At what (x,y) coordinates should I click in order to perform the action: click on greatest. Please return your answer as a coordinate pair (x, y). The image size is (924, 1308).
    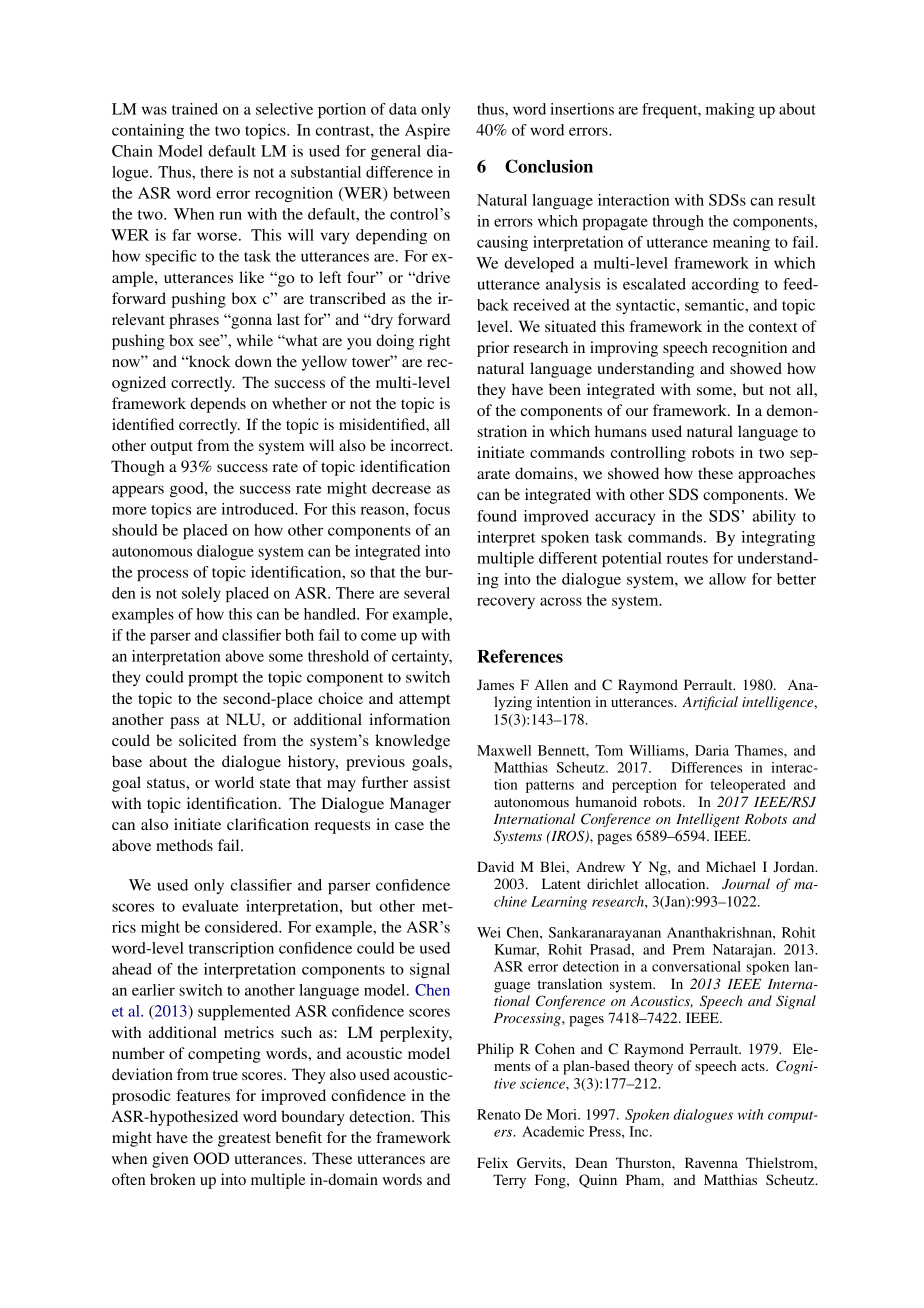
    Looking at the image, I should click on (244, 1140).
